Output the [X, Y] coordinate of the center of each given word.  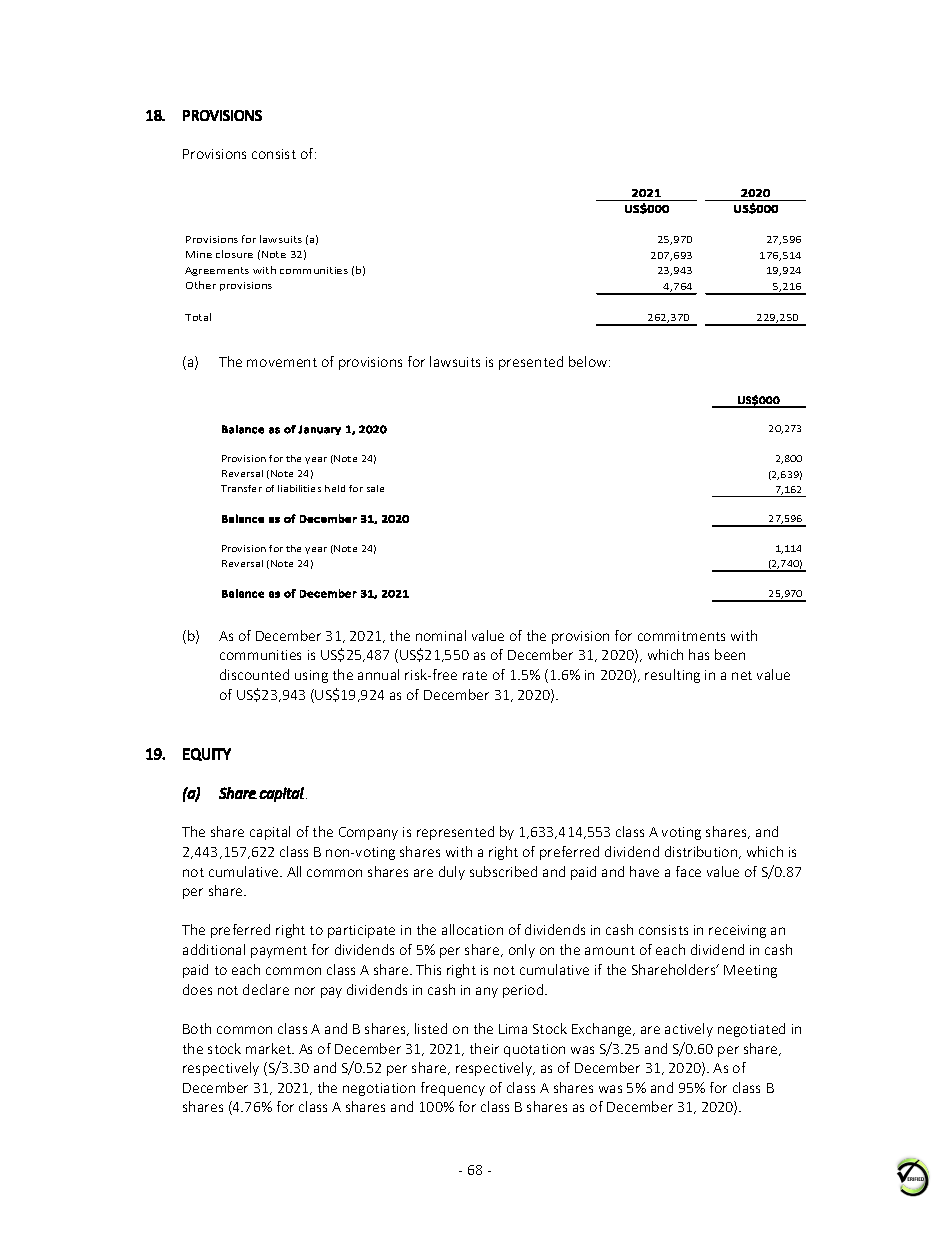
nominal [441, 635]
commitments [681, 636]
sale [375, 488]
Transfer [241, 488]
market [269, 1048]
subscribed [503, 871]
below [589, 361]
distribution [702, 852]
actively [689, 1030]
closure [234, 254]
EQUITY [207, 754]
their [484, 1048]
